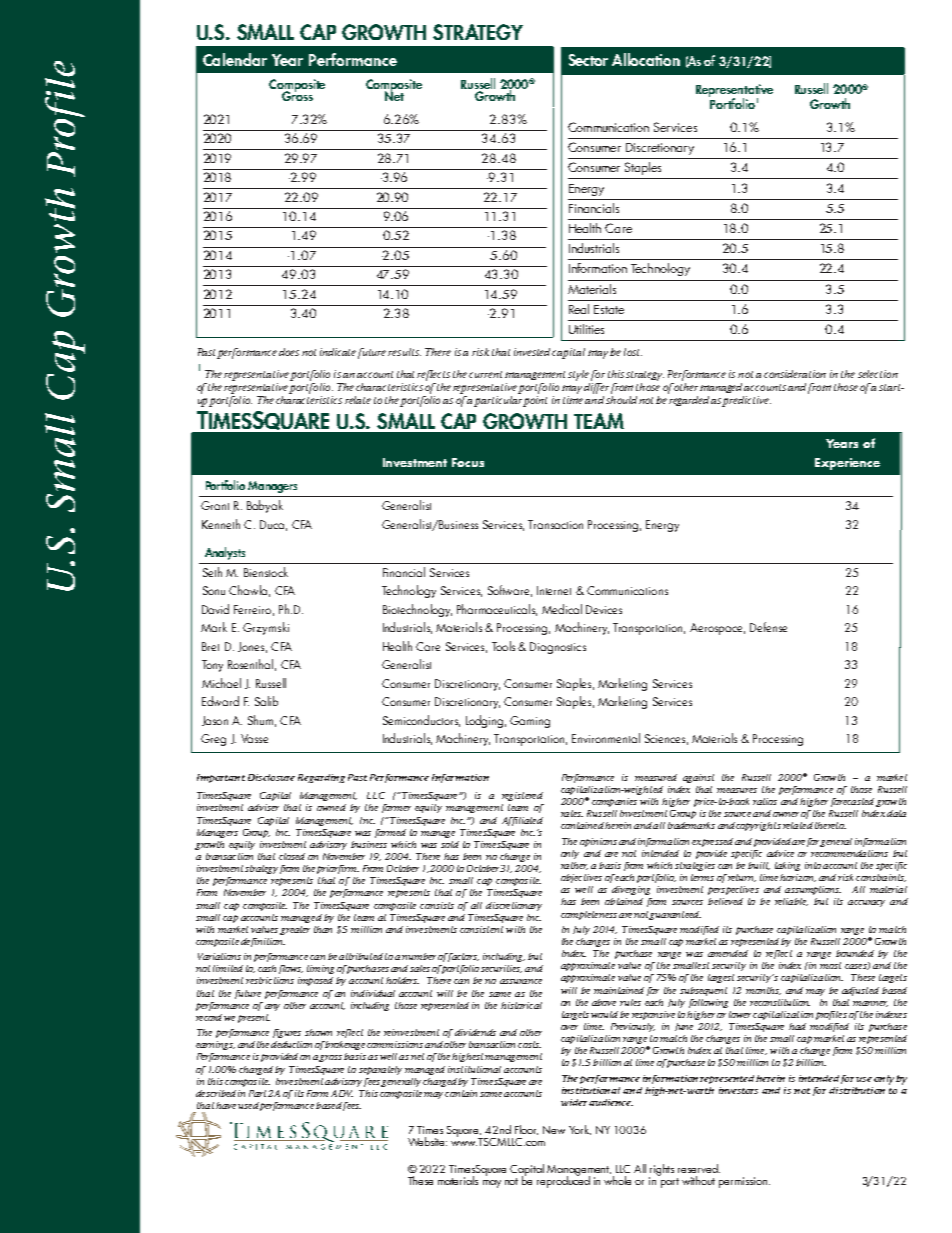  What do you see at coordinates (289, 352) in the screenshot?
I see `does` at bounding box center [289, 352].
